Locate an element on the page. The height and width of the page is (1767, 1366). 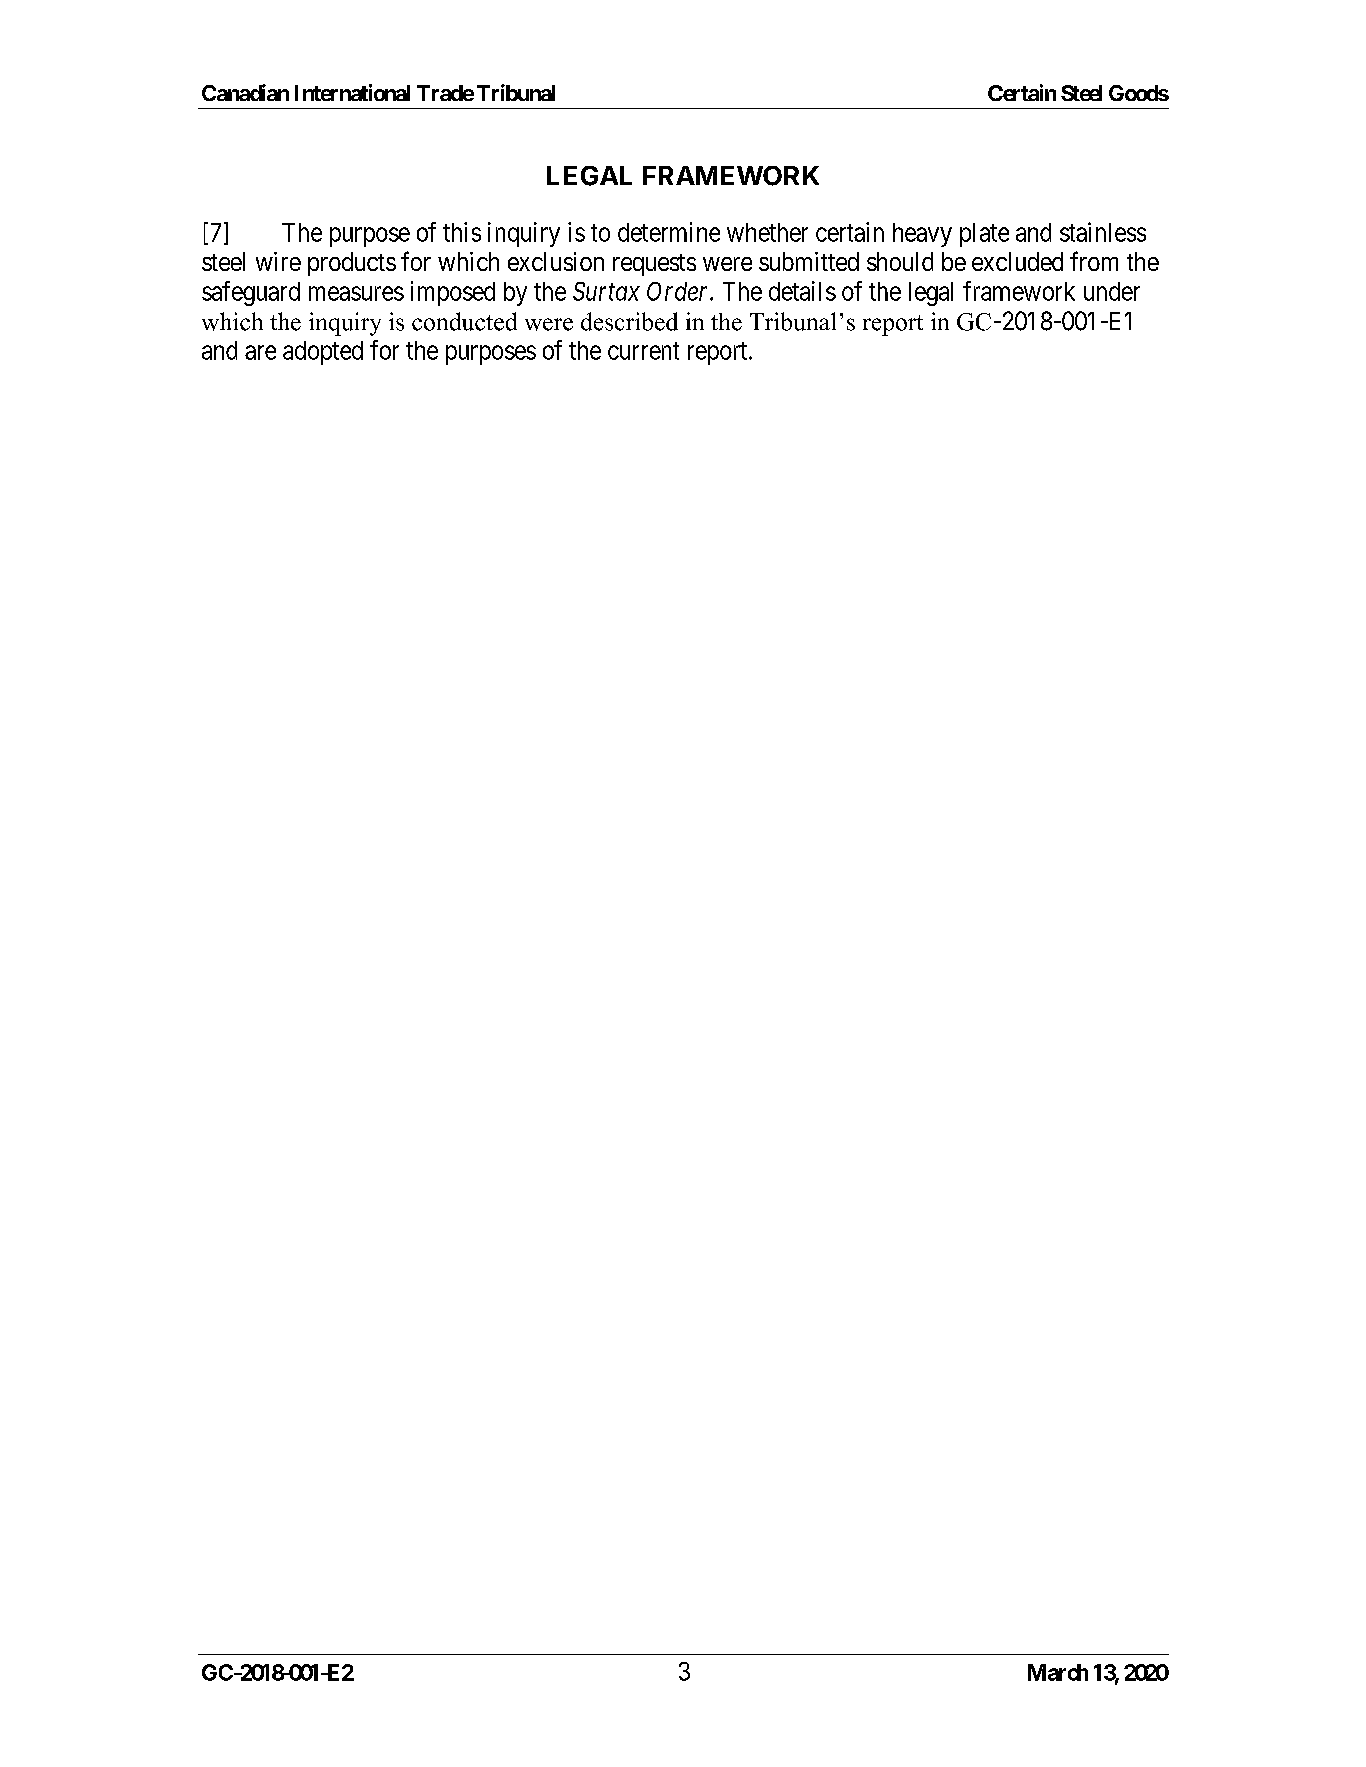
International is located at coordinates (352, 92).
